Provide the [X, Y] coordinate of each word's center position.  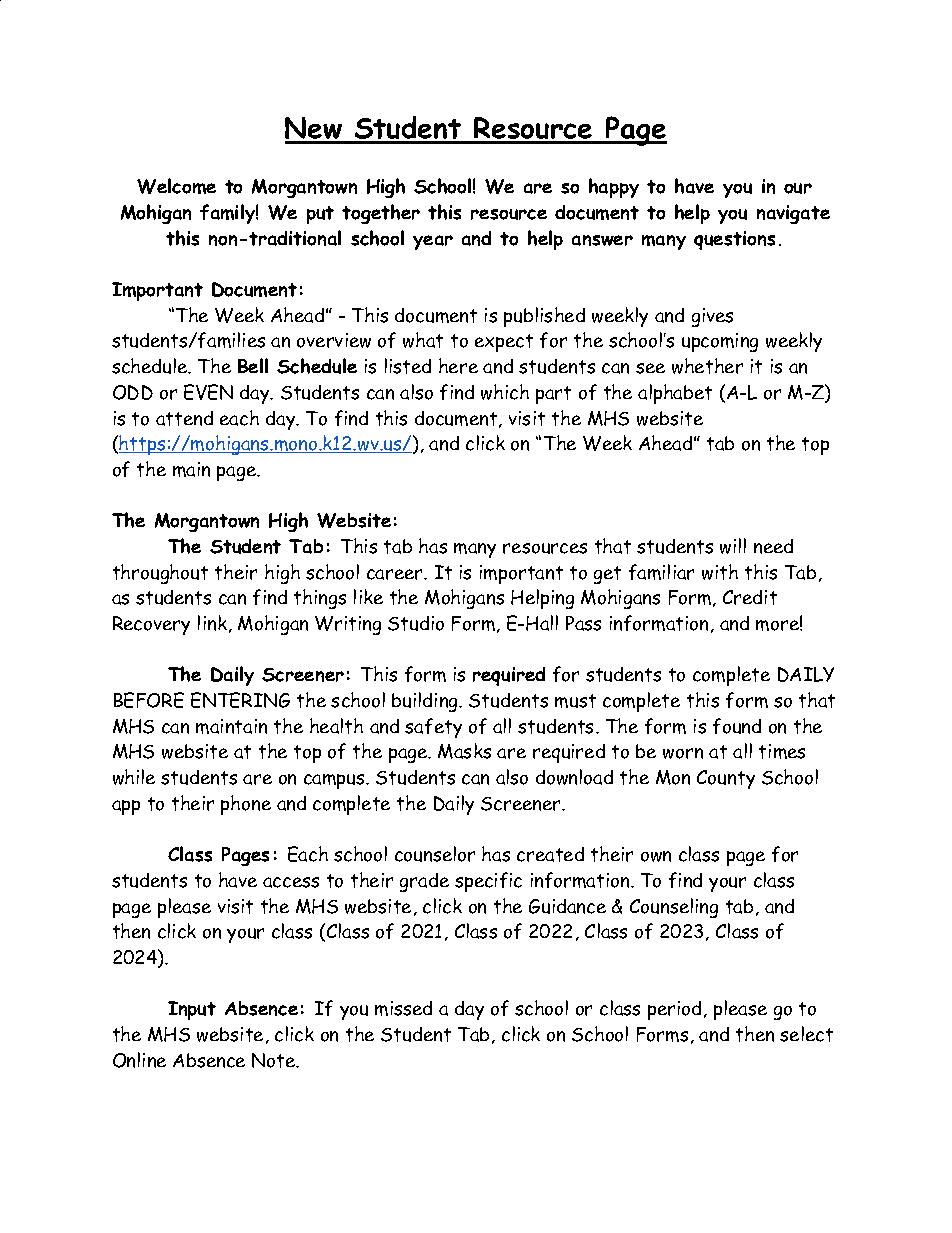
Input [192, 1010]
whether [707, 366]
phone [246, 805]
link [212, 623]
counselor [435, 854]
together [381, 214]
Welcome [176, 186]
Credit [750, 597]
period [674, 1010]
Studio [416, 623]
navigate [793, 214]
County [726, 779]
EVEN [208, 392]
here [458, 366]
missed [403, 1008]
